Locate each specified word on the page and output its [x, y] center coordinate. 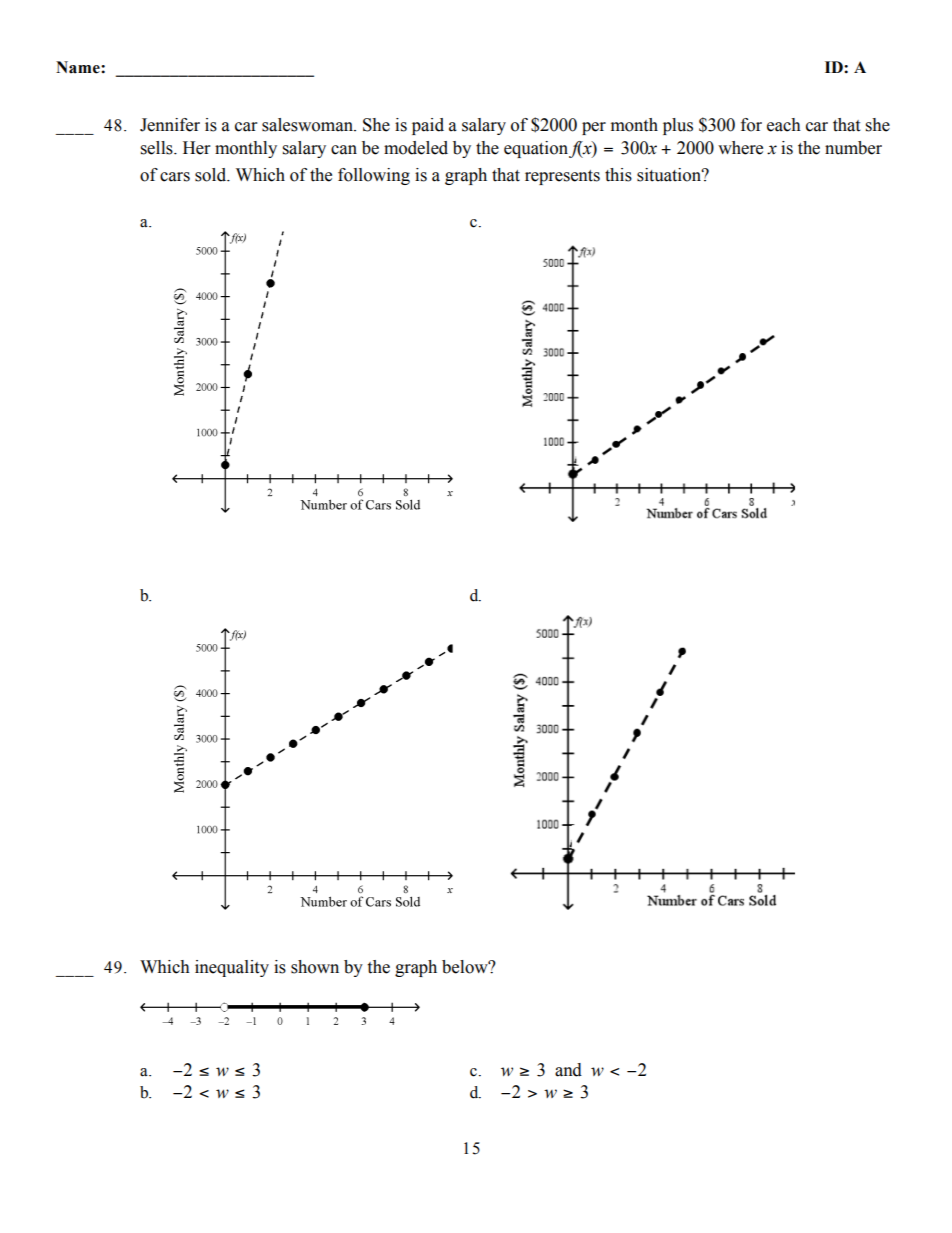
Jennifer [170, 125]
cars [175, 177]
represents [562, 177]
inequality [232, 968]
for [751, 125]
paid [428, 126]
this [618, 175]
